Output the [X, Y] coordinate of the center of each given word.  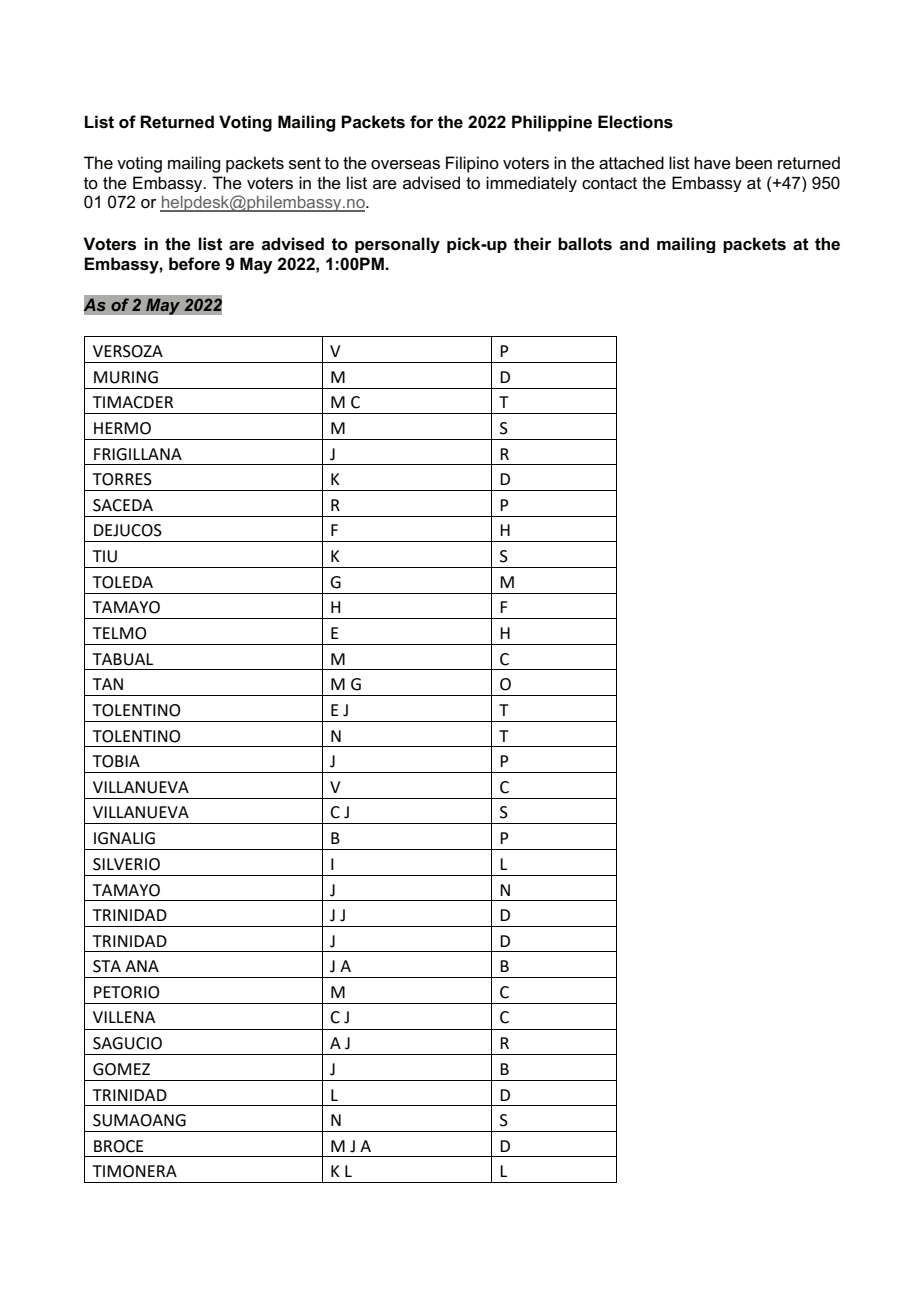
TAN [108, 684]
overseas [405, 165]
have [712, 163]
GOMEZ [121, 1069]
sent [305, 163]
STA [107, 966]
